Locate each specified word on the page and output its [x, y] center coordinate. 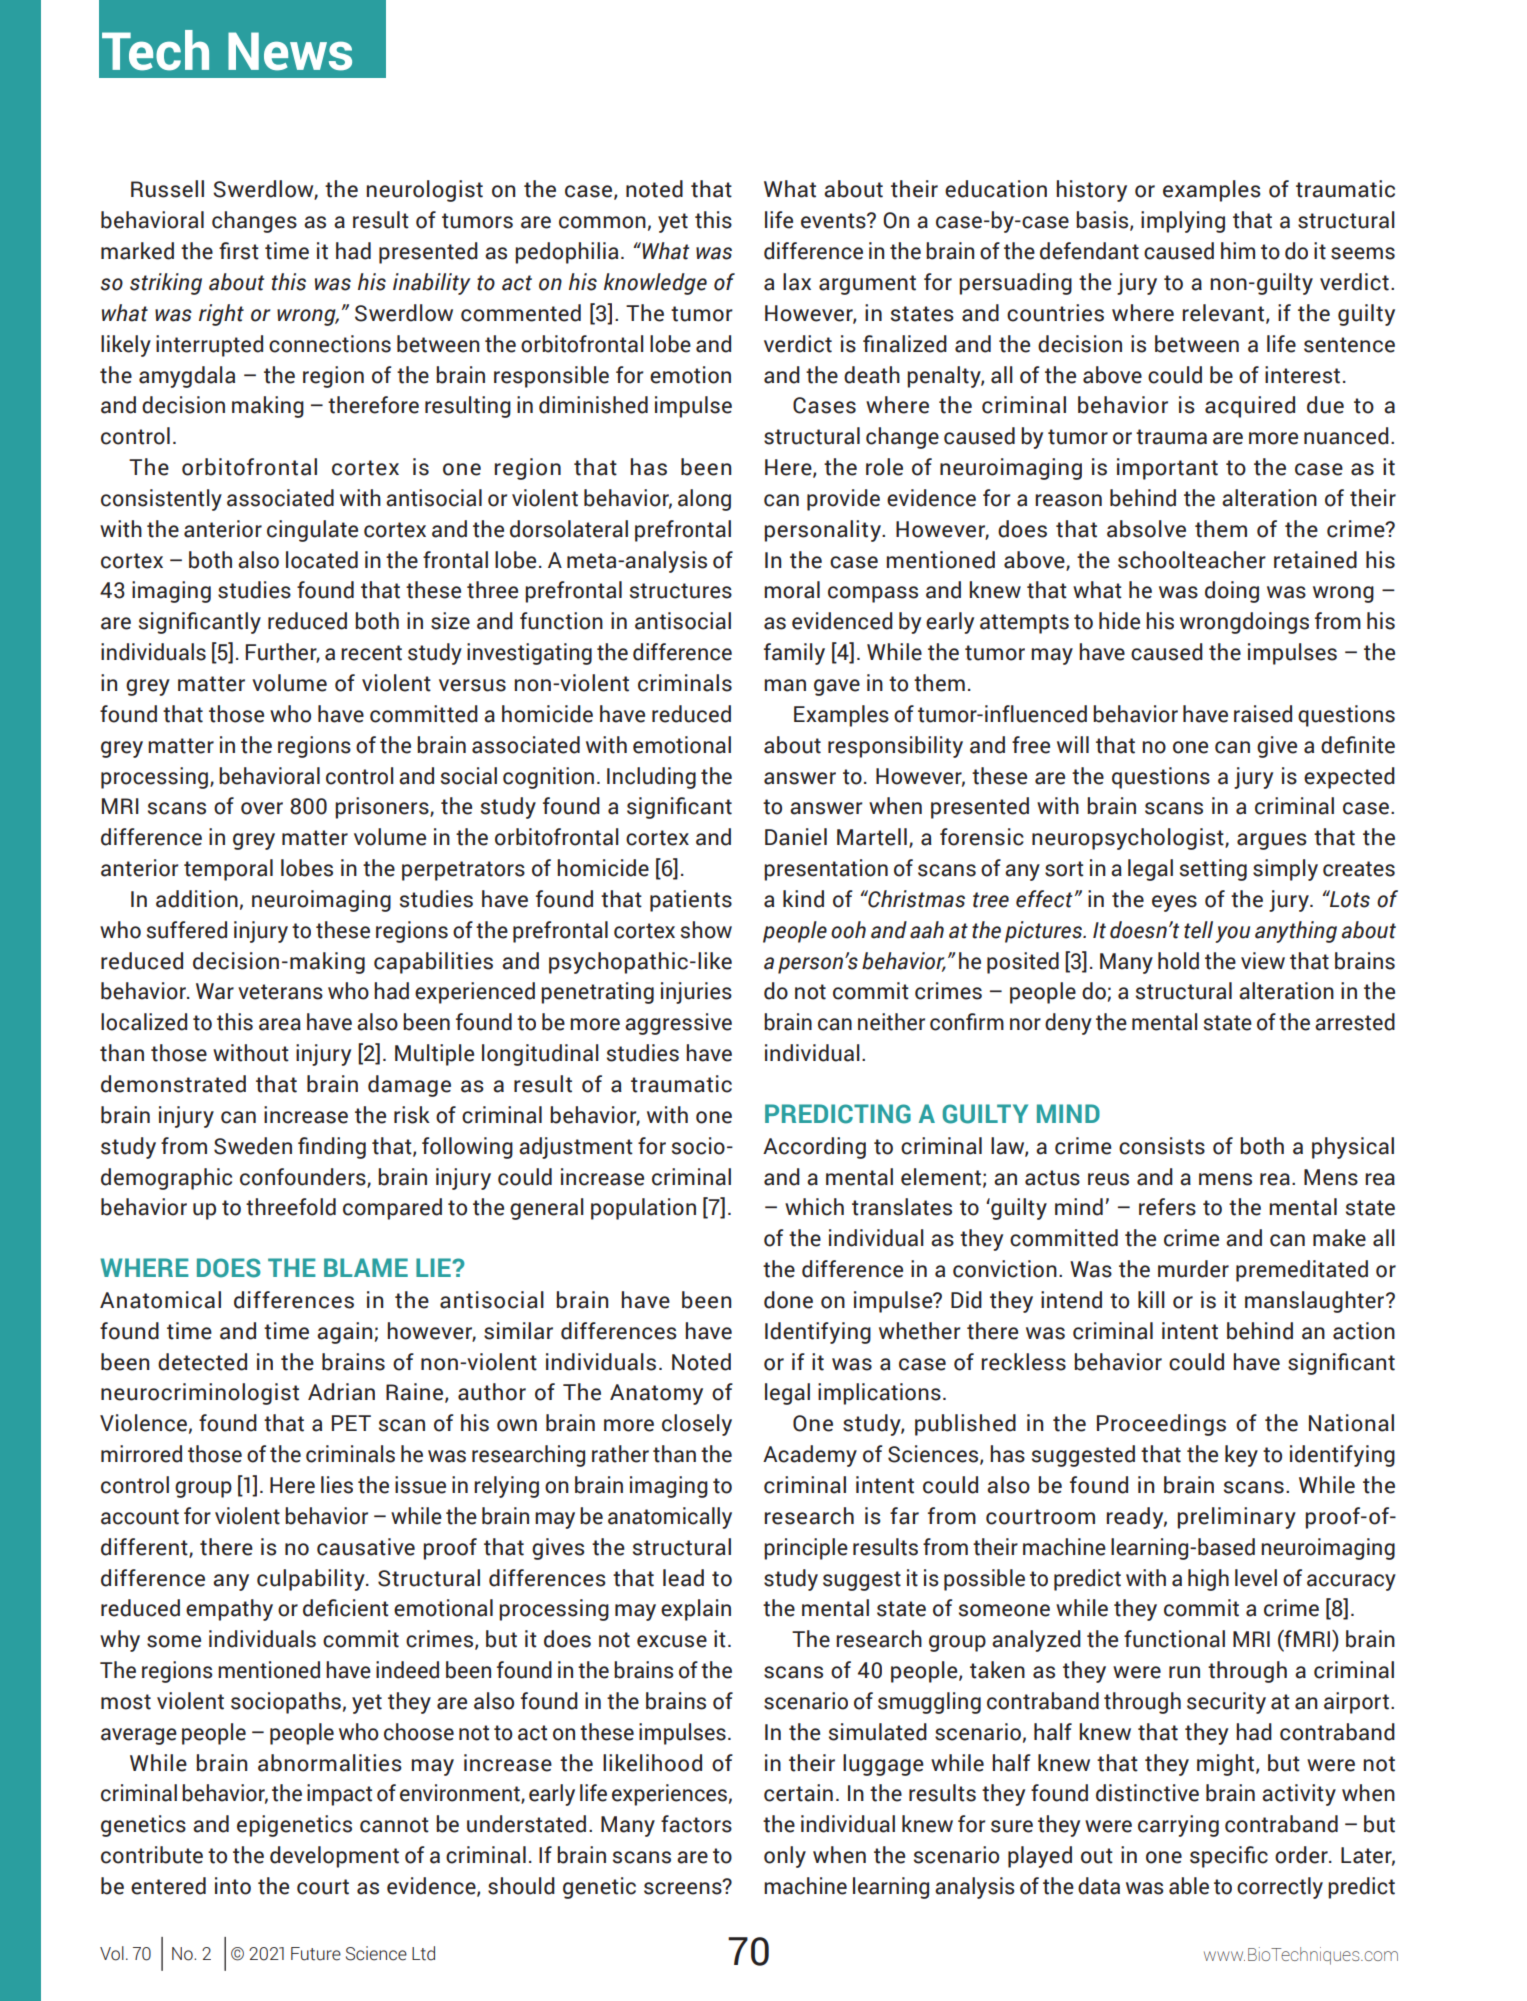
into [233, 1886]
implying [1183, 222]
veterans [280, 992]
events [834, 221]
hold [1178, 961]
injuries [696, 993]
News [290, 51]
